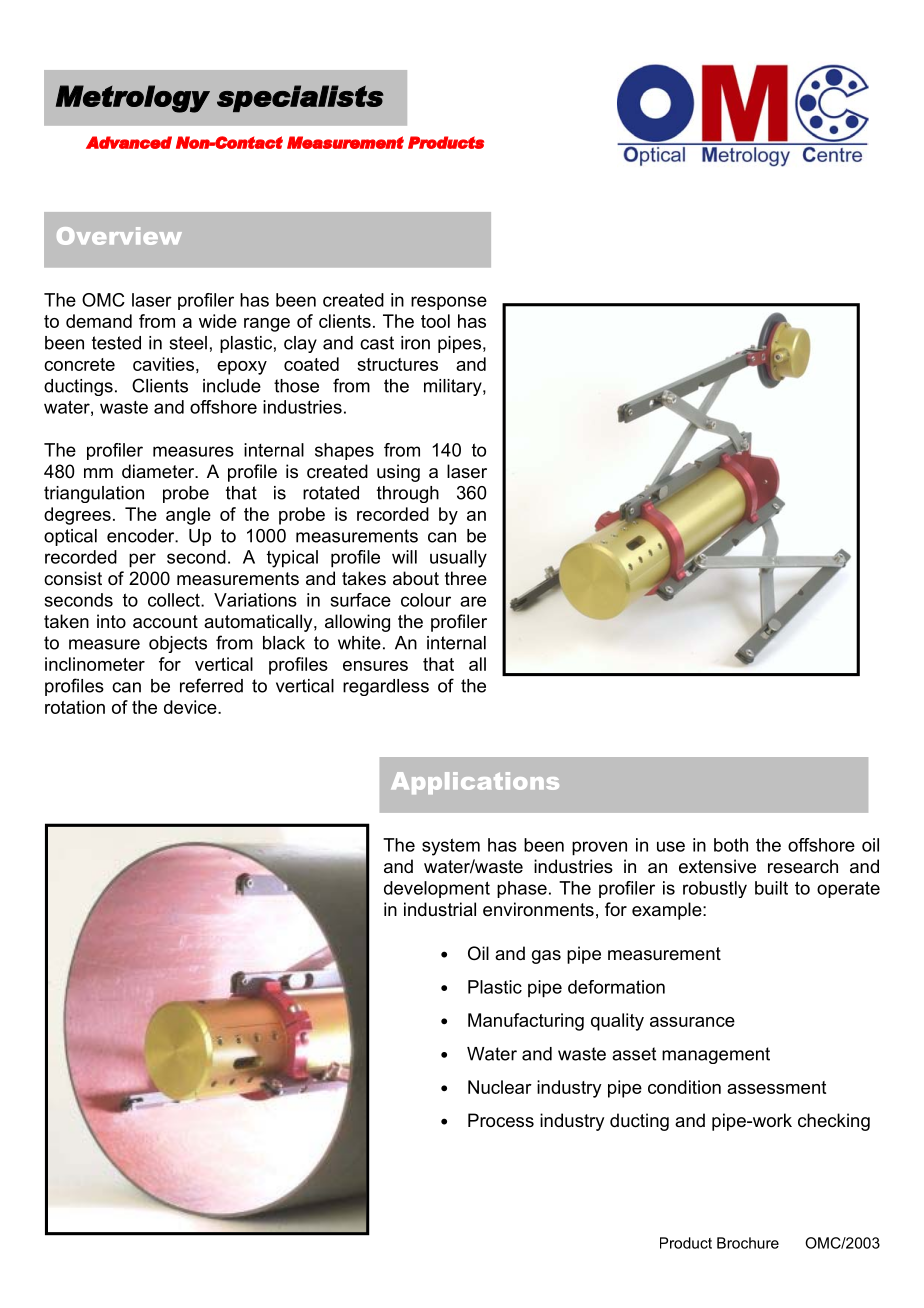 The height and width of the image is (1308, 924). What do you see at coordinates (435, 321) in the image?
I see `tool` at bounding box center [435, 321].
